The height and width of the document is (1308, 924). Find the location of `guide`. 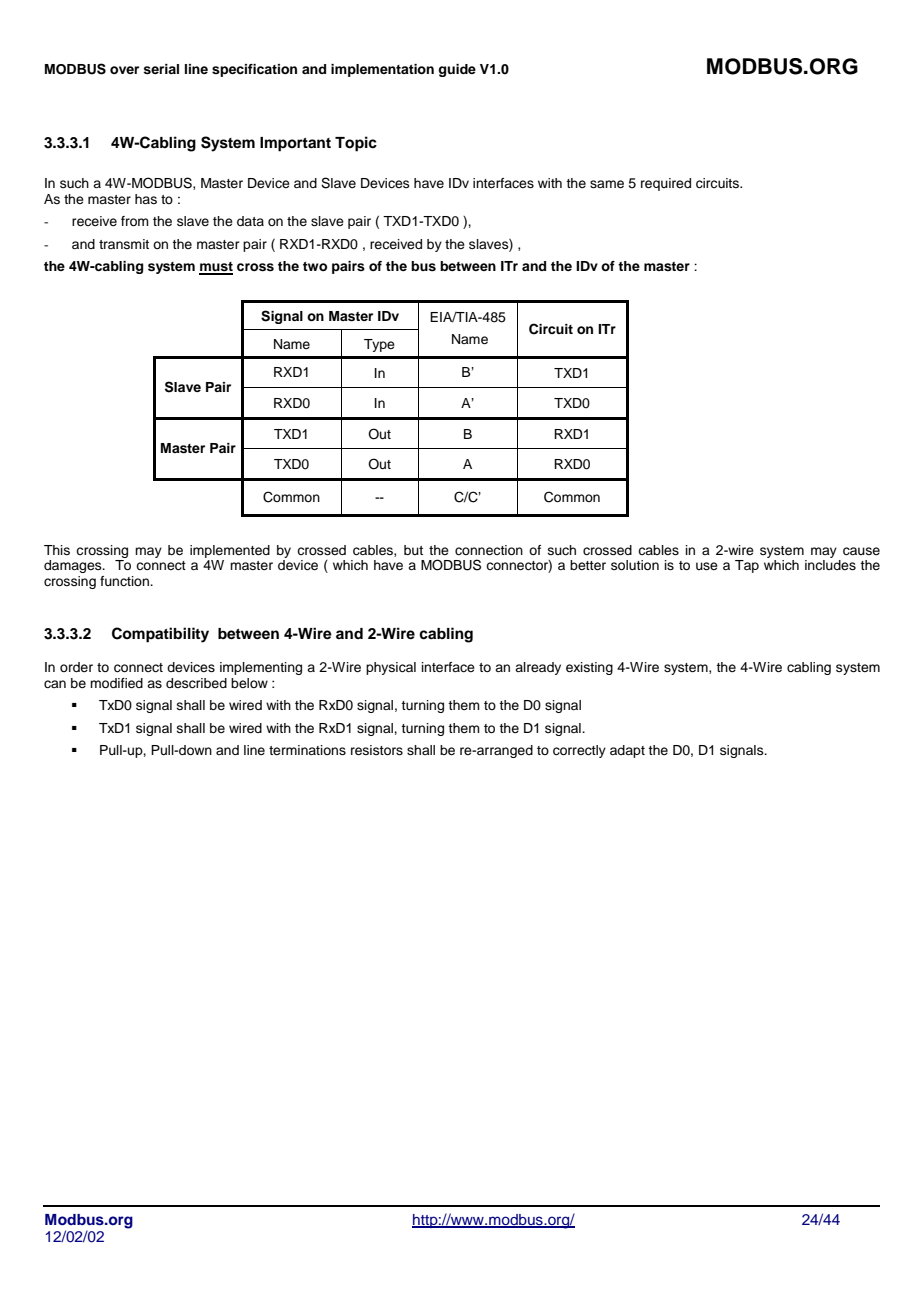

guide is located at coordinates (457, 70).
